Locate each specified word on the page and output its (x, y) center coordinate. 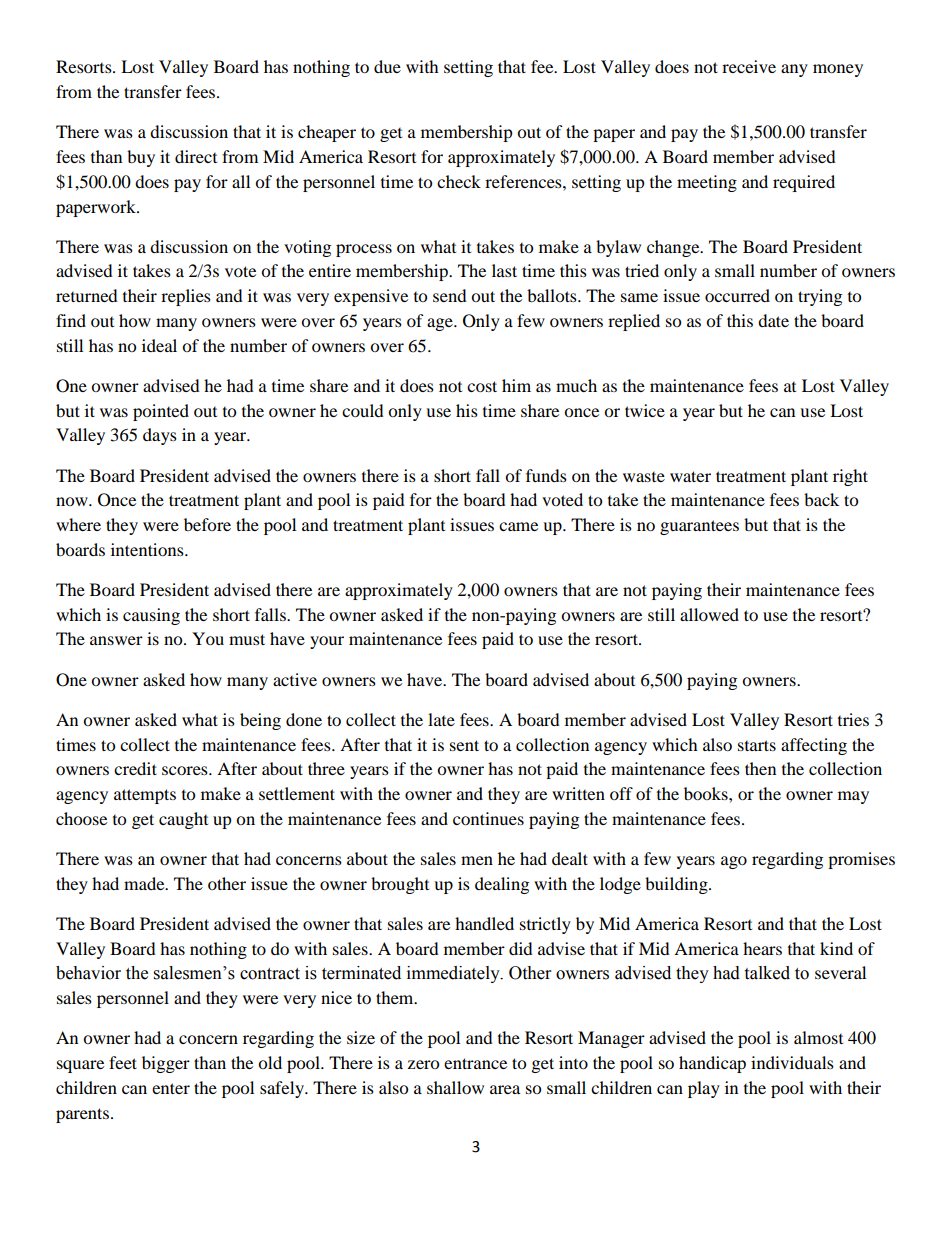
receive (749, 66)
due (387, 66)
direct (196, 156)
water (690, 476)
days (160, 436)
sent (464, 745)
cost (482, 386)
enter (171, 1088)
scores (186, 770)
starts (757, 745)
